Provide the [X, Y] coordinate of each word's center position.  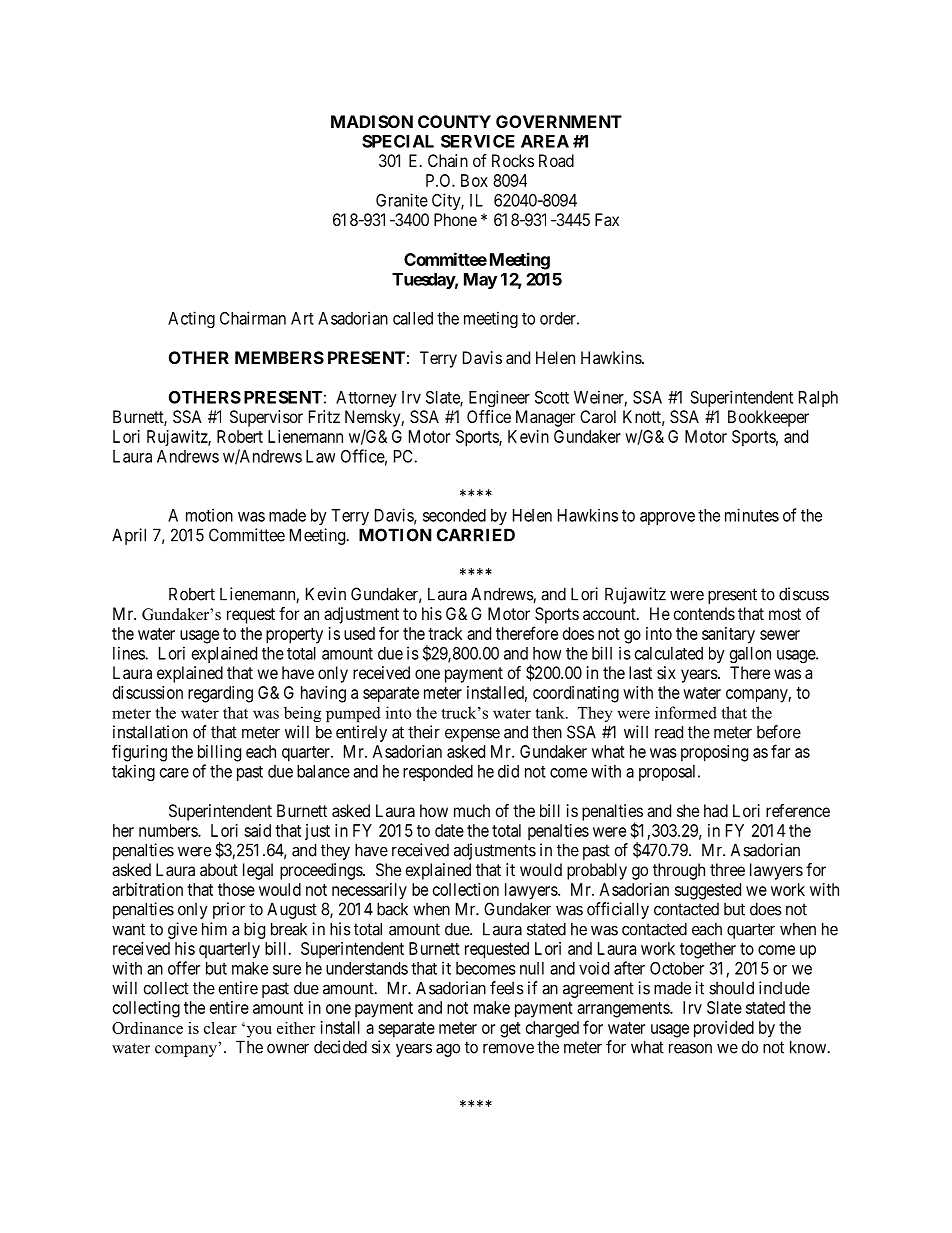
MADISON [372, 121]
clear [220, 1028]
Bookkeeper [768, 418]
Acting [191, 319]
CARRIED [476, 535]
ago [448, 1050]
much [472, 810]
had [716, 810]
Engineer [499, 398]
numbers [169, 830]
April [129, 536]
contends [704, 613]
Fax [607, 219]
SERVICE [478, 141]
